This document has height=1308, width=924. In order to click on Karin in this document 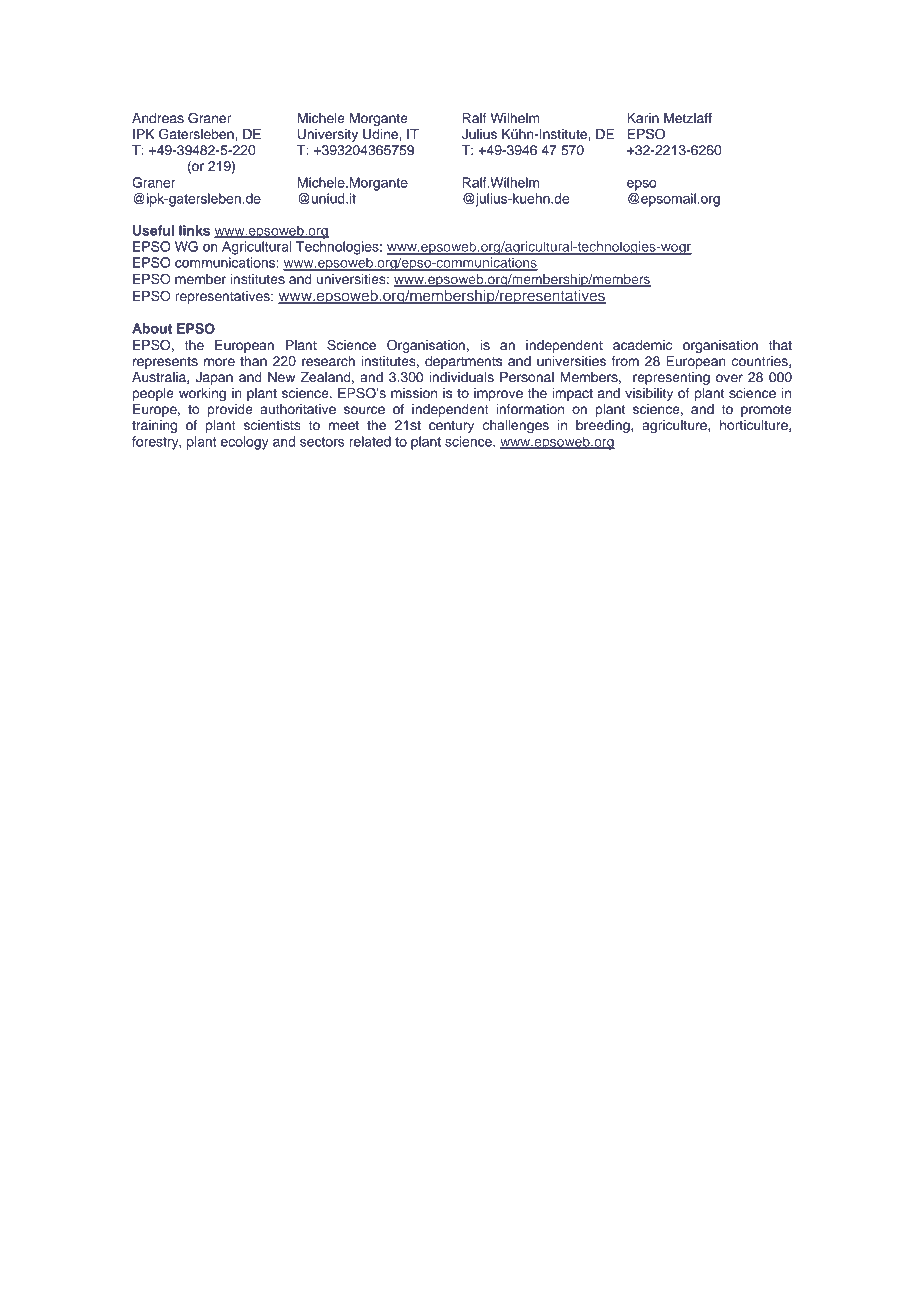, I will do `click(643, 118)`.
